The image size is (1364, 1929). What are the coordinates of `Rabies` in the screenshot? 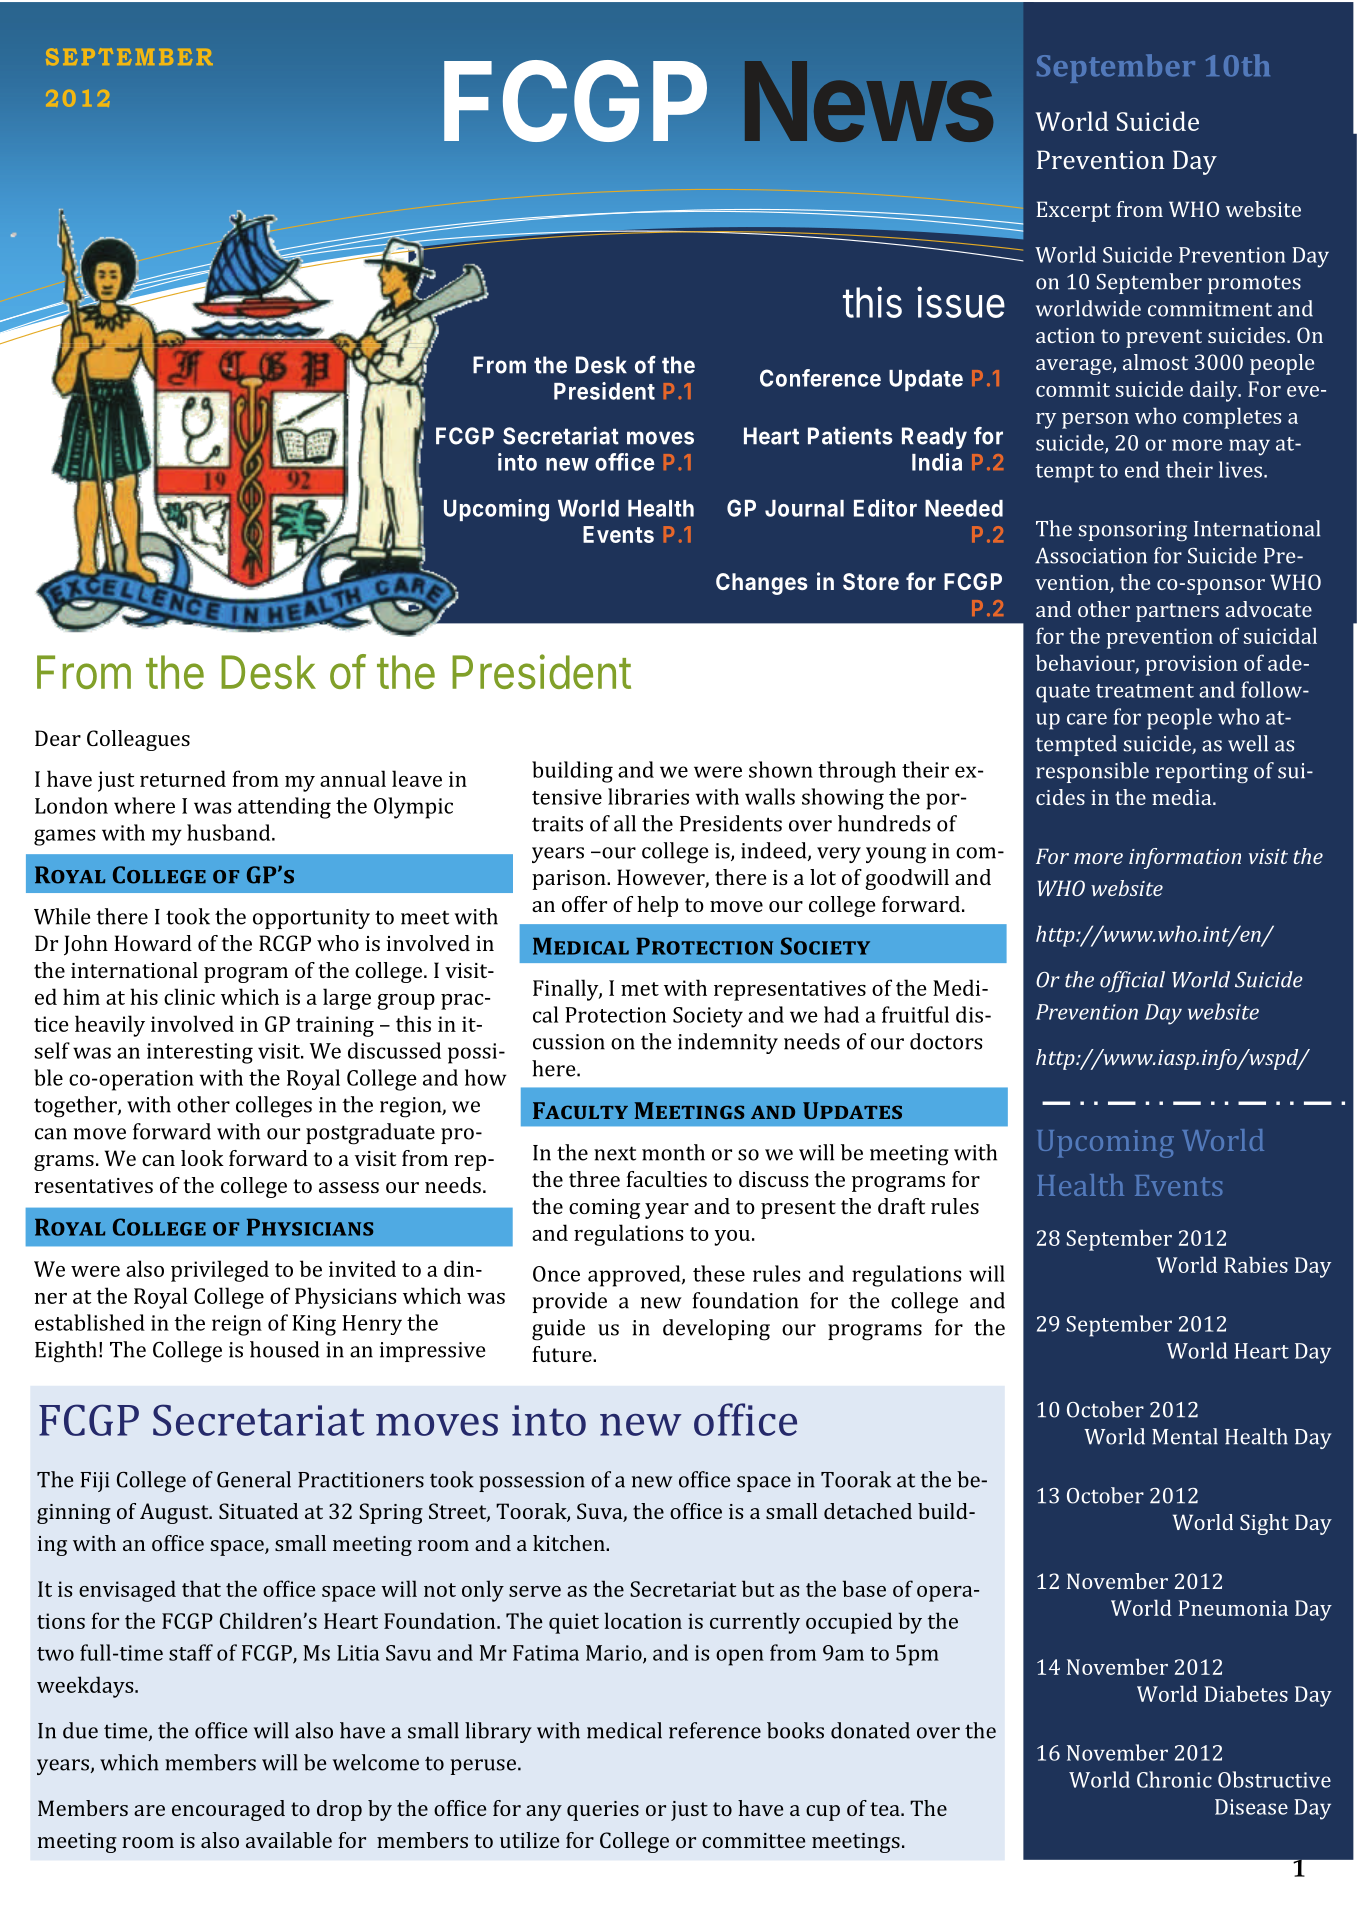 It's located at (1256, 1264).
